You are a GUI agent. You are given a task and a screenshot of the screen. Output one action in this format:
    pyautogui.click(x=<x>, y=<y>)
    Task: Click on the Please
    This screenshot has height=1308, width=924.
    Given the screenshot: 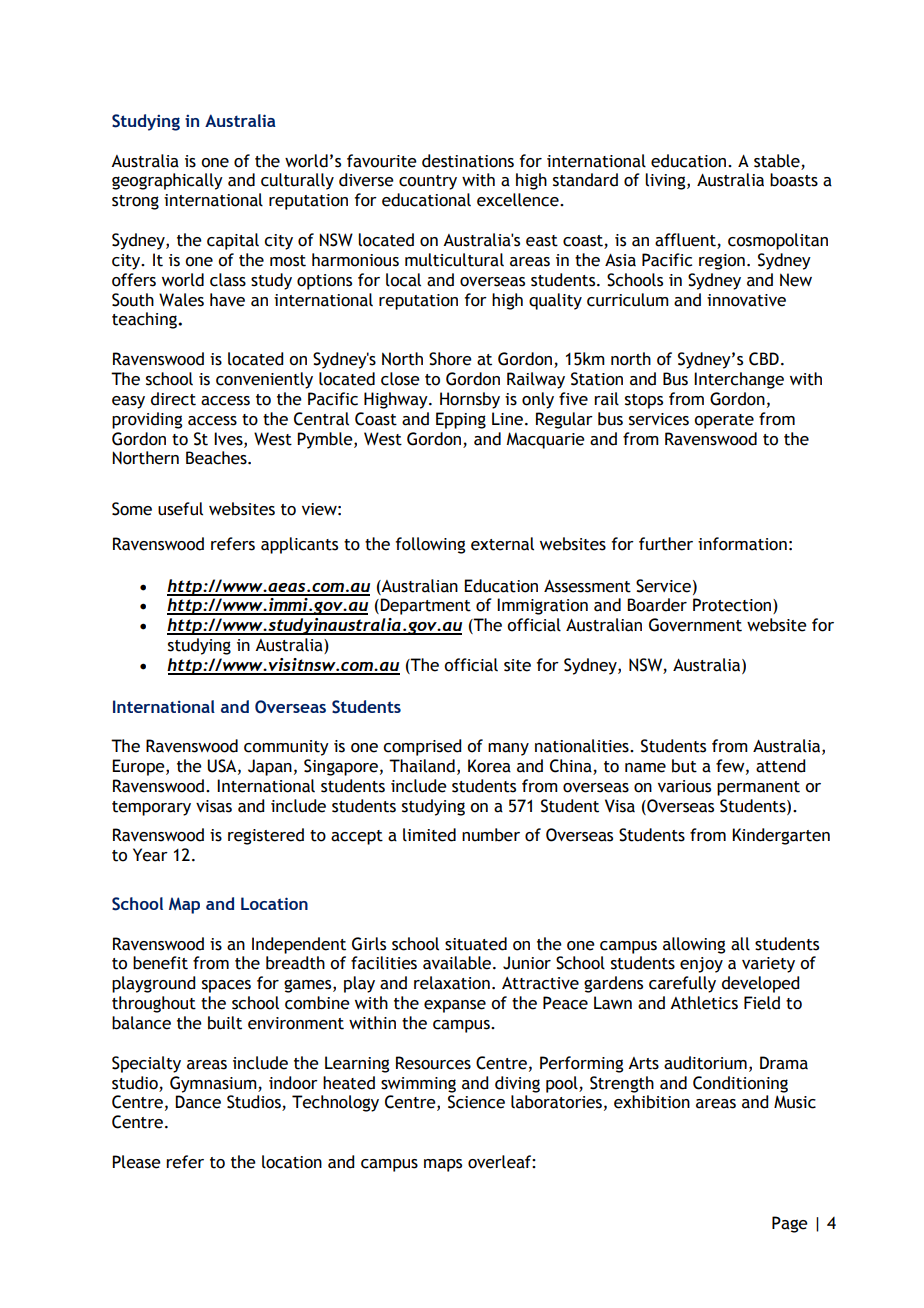 What is the action you would take?
    pyautogui.click(x=136, y=1162)
